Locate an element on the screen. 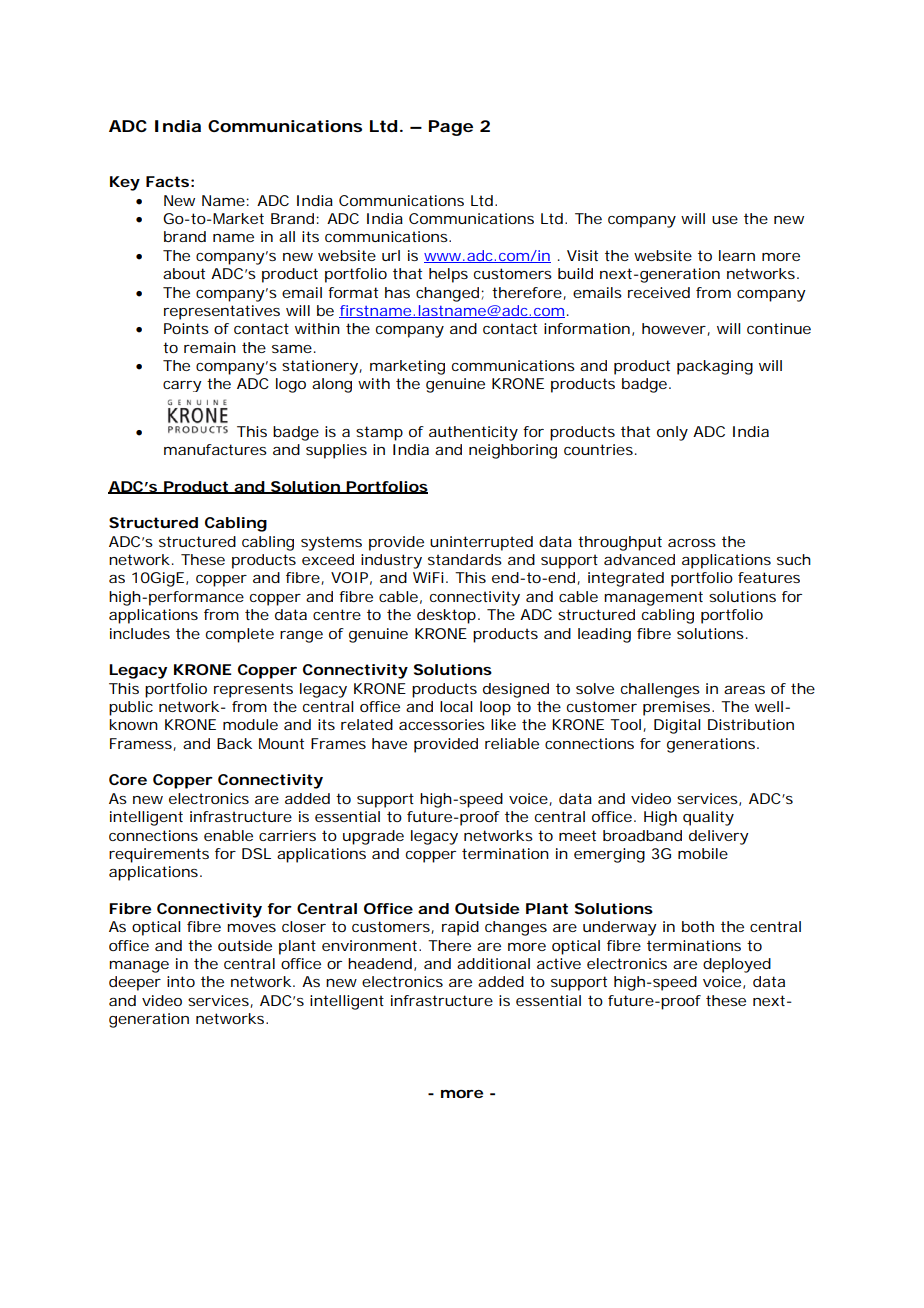 Image resolution: width=924 pixels, height=1308 pixels. changed is located at coordinates (447, 294).
